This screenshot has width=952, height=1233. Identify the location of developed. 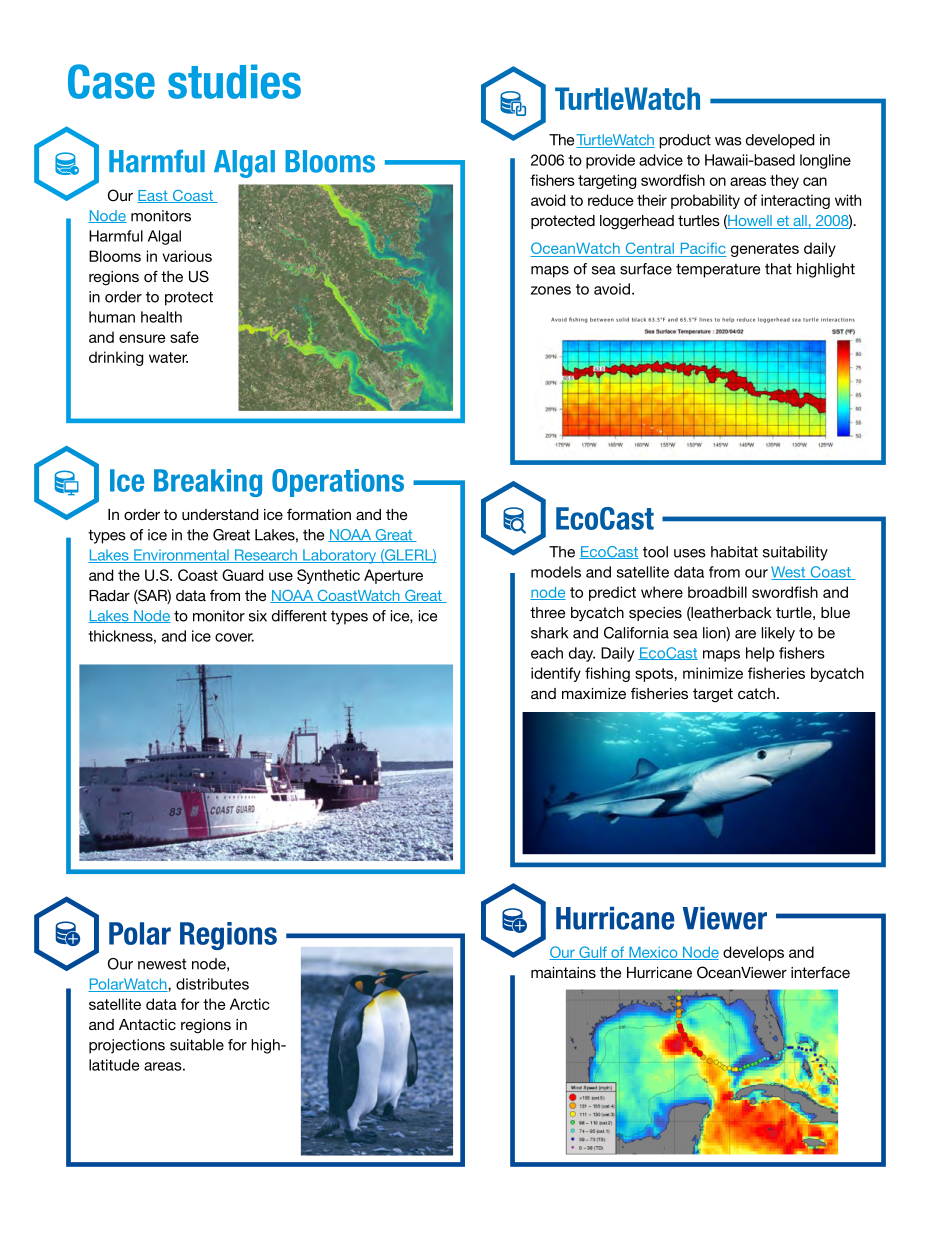
(780, 141).
